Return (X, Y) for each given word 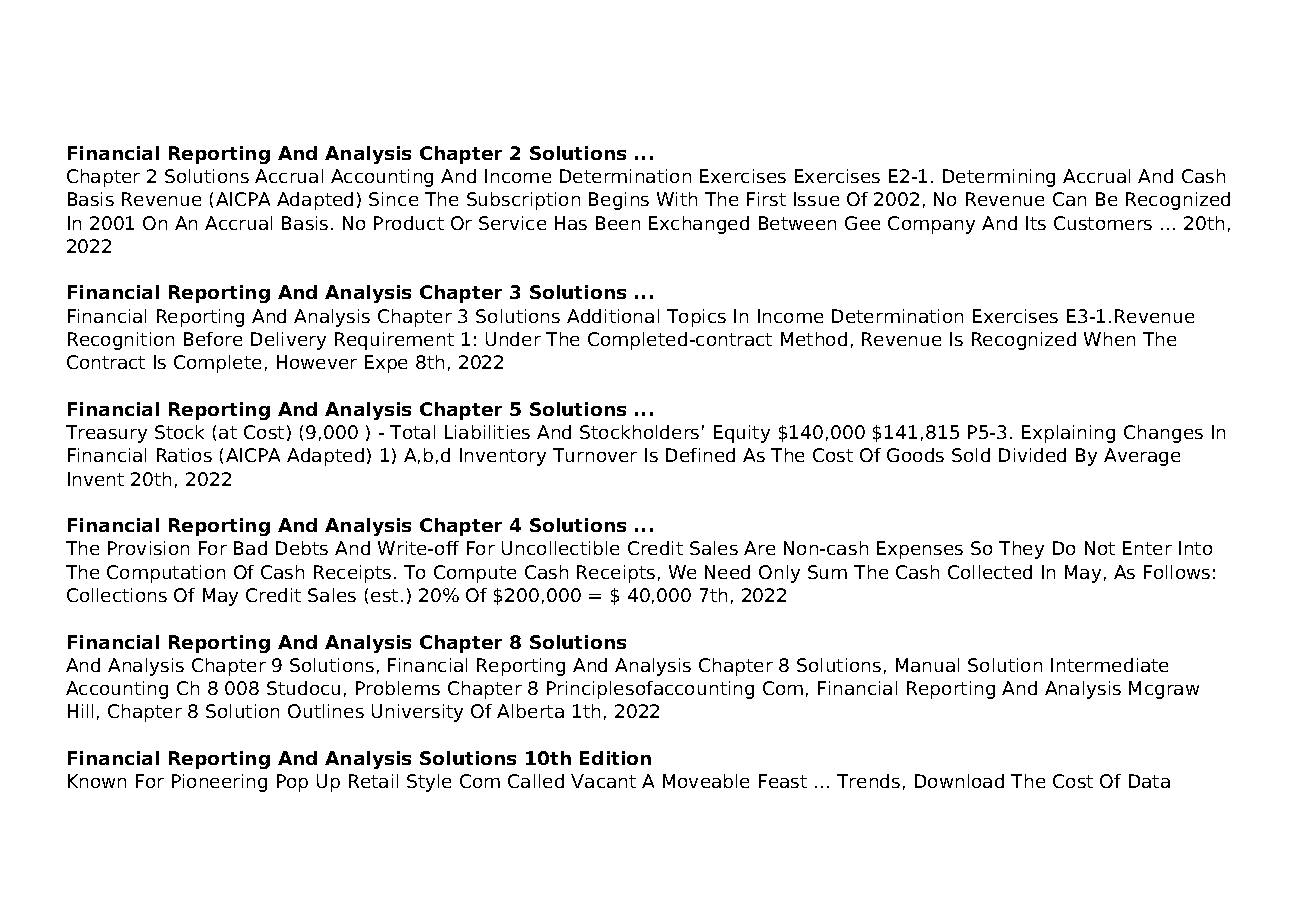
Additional (613, 316)
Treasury (106, 434)
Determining (999, 178)
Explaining (1068, 434)
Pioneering (219, 783)
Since (393, 199)
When (1109, 339)
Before (213, 339)
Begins (619, 201)
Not (1100, 548)
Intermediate (1109, 665)
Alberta (530, 711)
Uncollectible (560, 548)
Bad (250, 548)
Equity (742, 434)
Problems (398, 688)
